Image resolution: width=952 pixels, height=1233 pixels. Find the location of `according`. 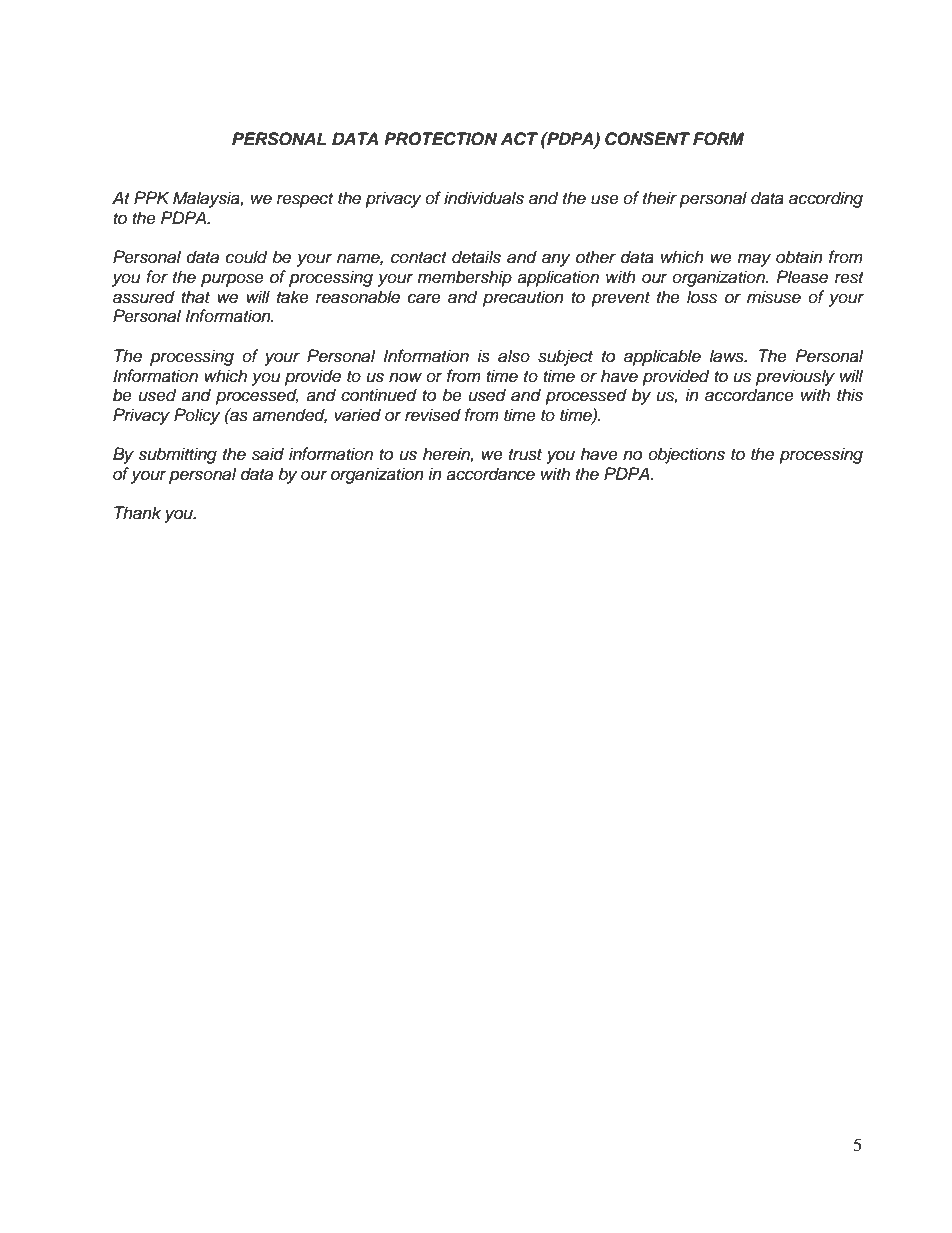

according is located at coordinates (826, 199).
